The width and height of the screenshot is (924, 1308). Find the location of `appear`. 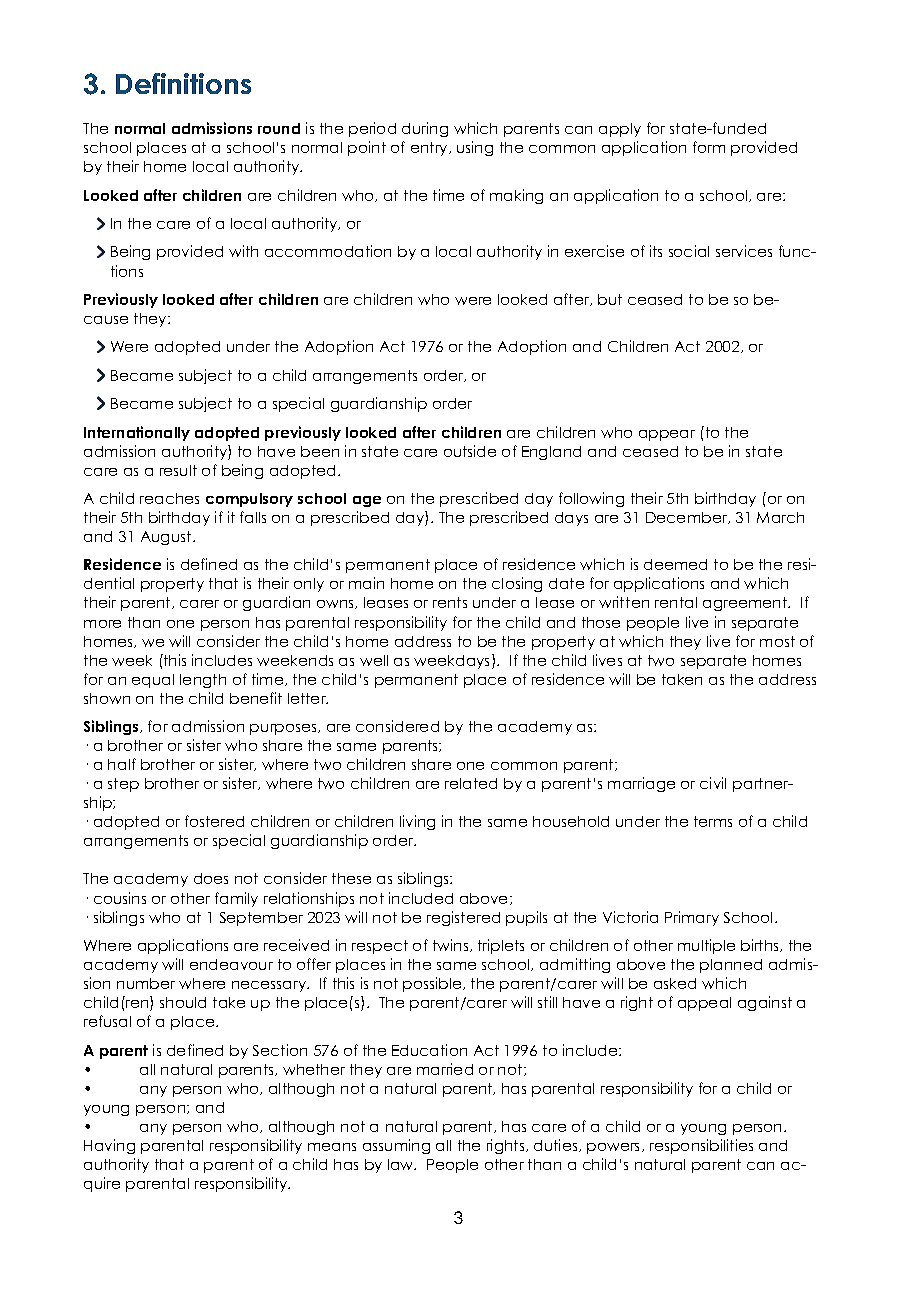

appear is located at coordinates (667, 435).
